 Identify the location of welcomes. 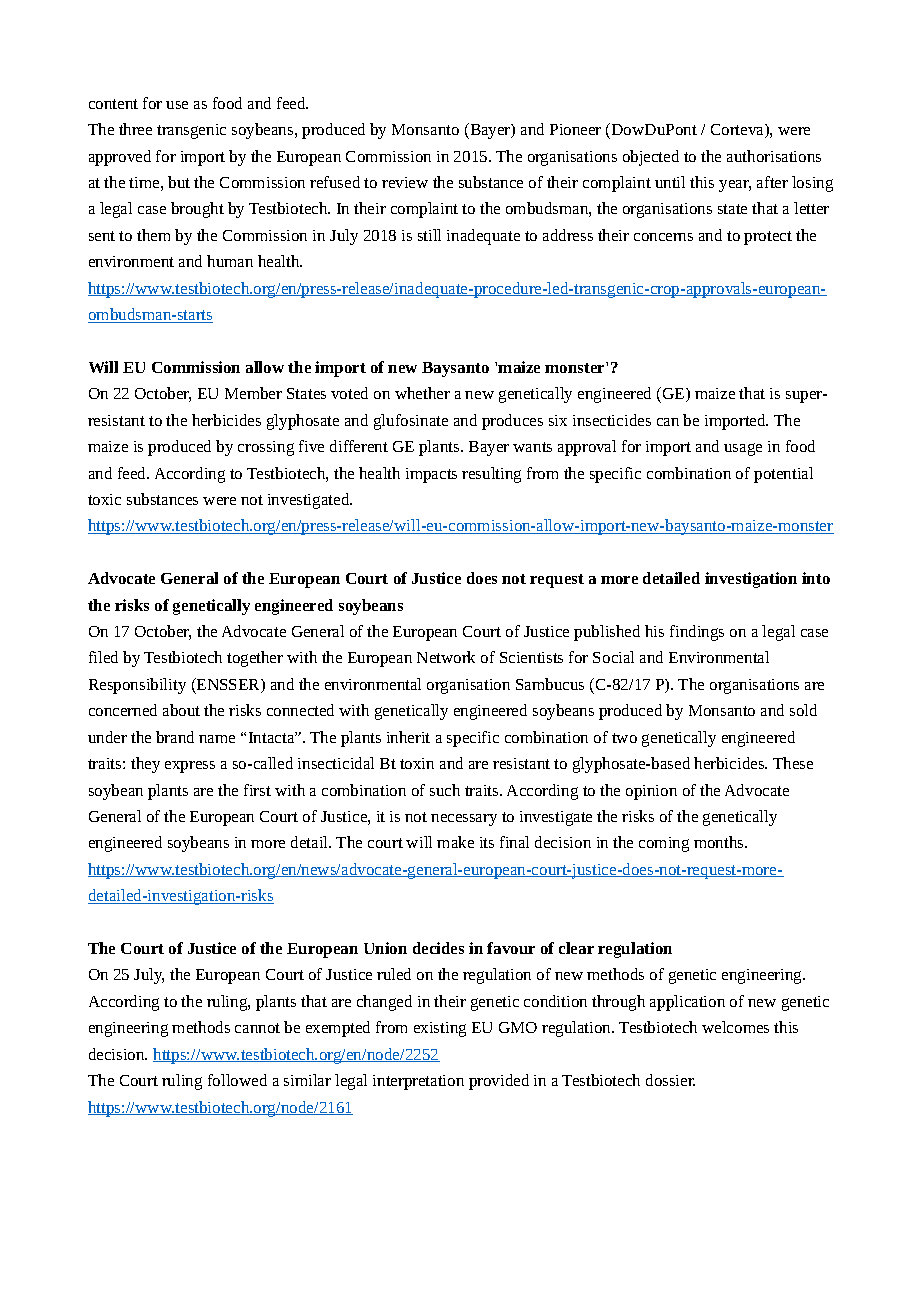
(735, 1027).
